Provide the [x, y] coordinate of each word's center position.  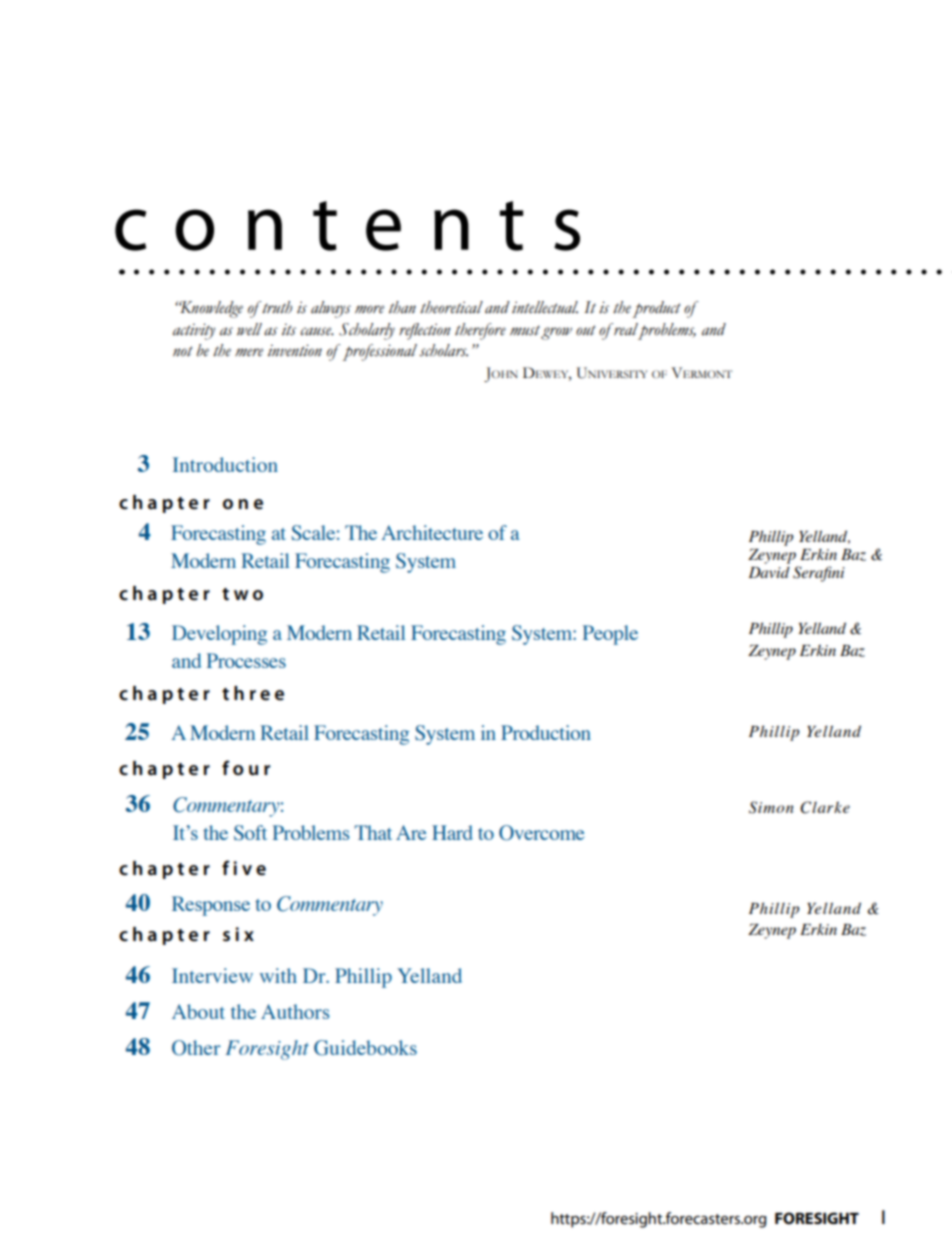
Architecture [432, 532]
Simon [771, 807]
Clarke [825, 807]
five [244, 868]
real [626, 330]
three [253, 693]
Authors [295, 1011]
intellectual [545, 307]
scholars [443, 350]
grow [556, 333]
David [769, 572]
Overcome [541, 833]
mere [249, 352]
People [610, 635]
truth [276, 307]
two [242, 594]
